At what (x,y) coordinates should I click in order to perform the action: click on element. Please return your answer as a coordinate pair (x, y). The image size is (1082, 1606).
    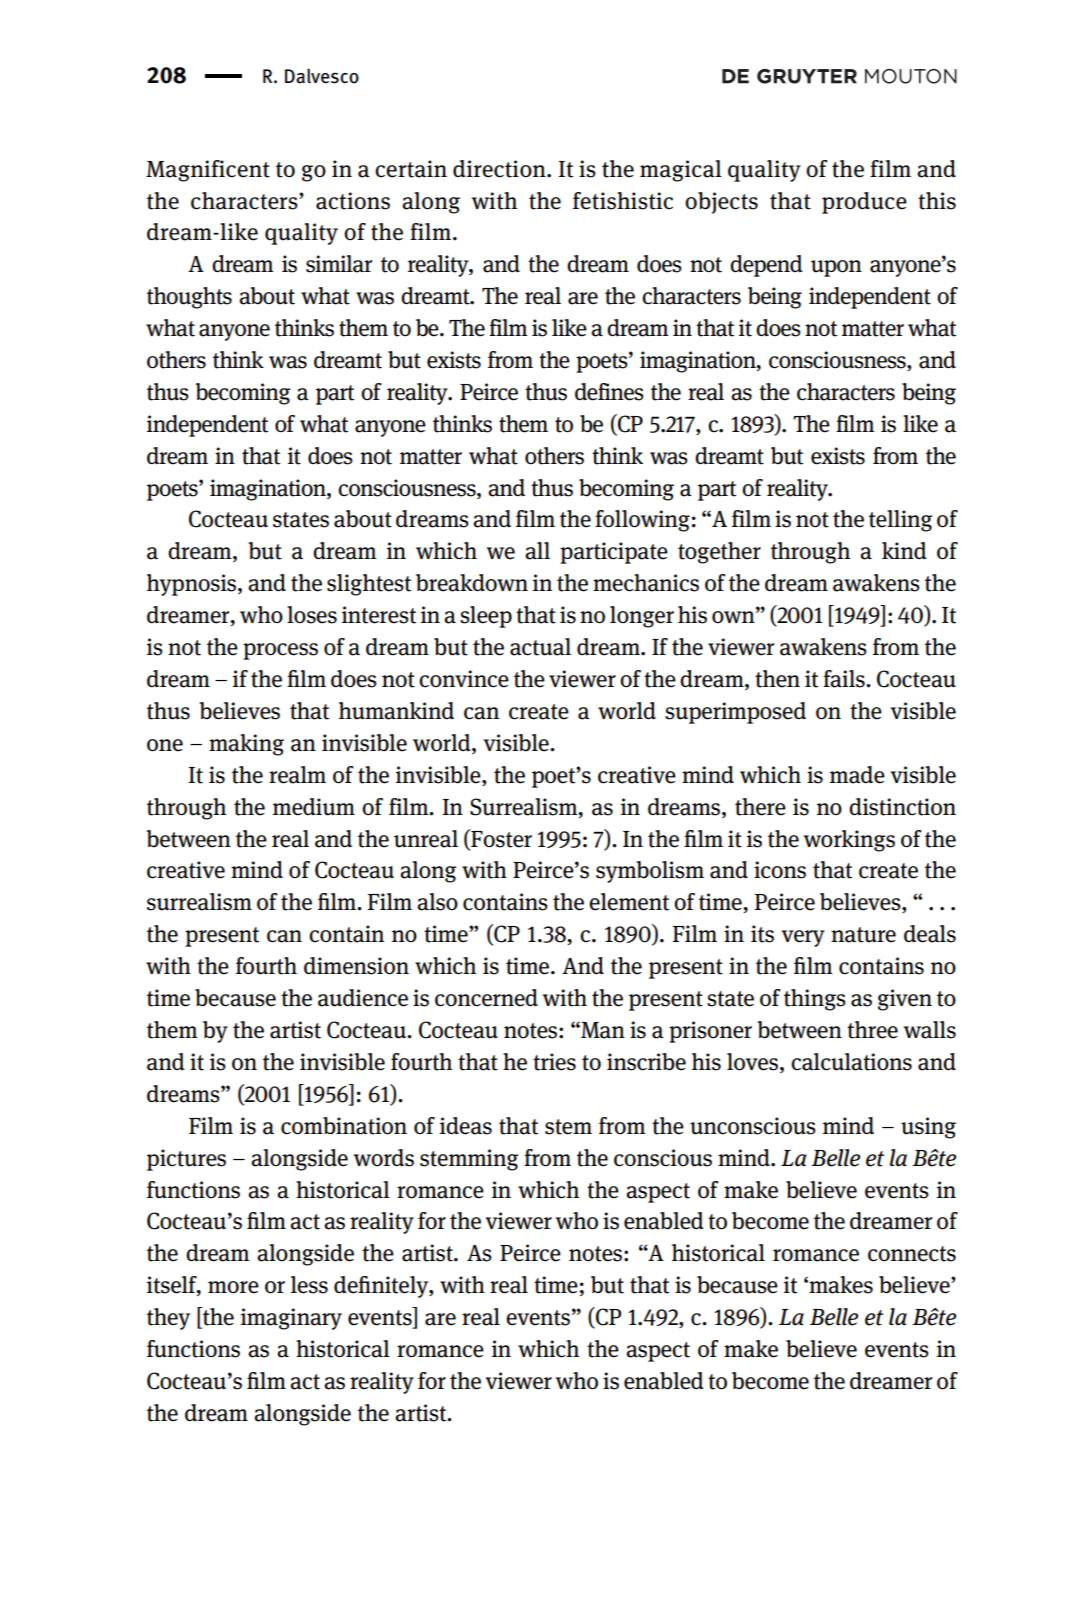
    Looking at the image, I should click on (629, 902).
